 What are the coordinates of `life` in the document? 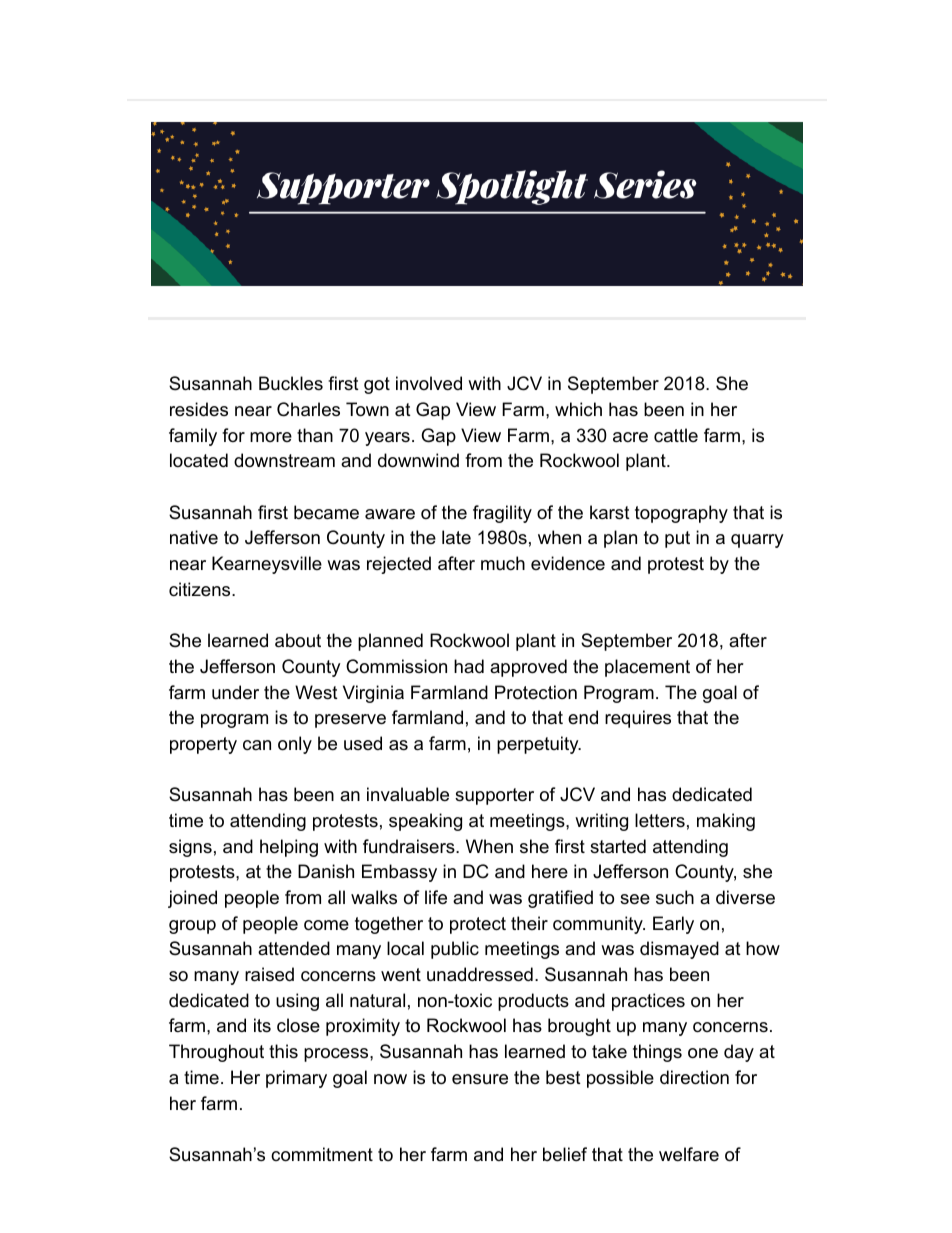 It's located at (436, 897).
